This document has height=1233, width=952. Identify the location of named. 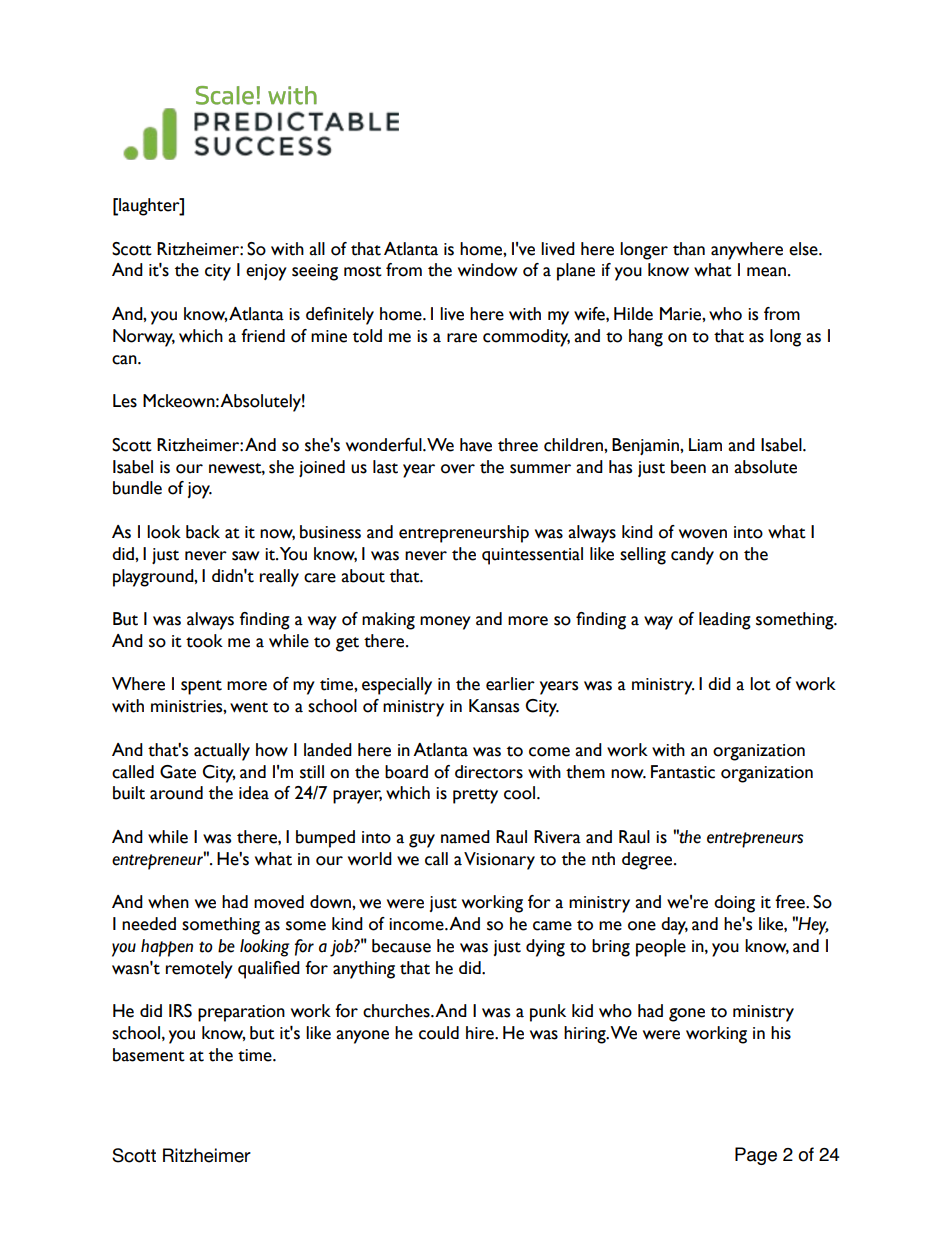
(465, 837).
